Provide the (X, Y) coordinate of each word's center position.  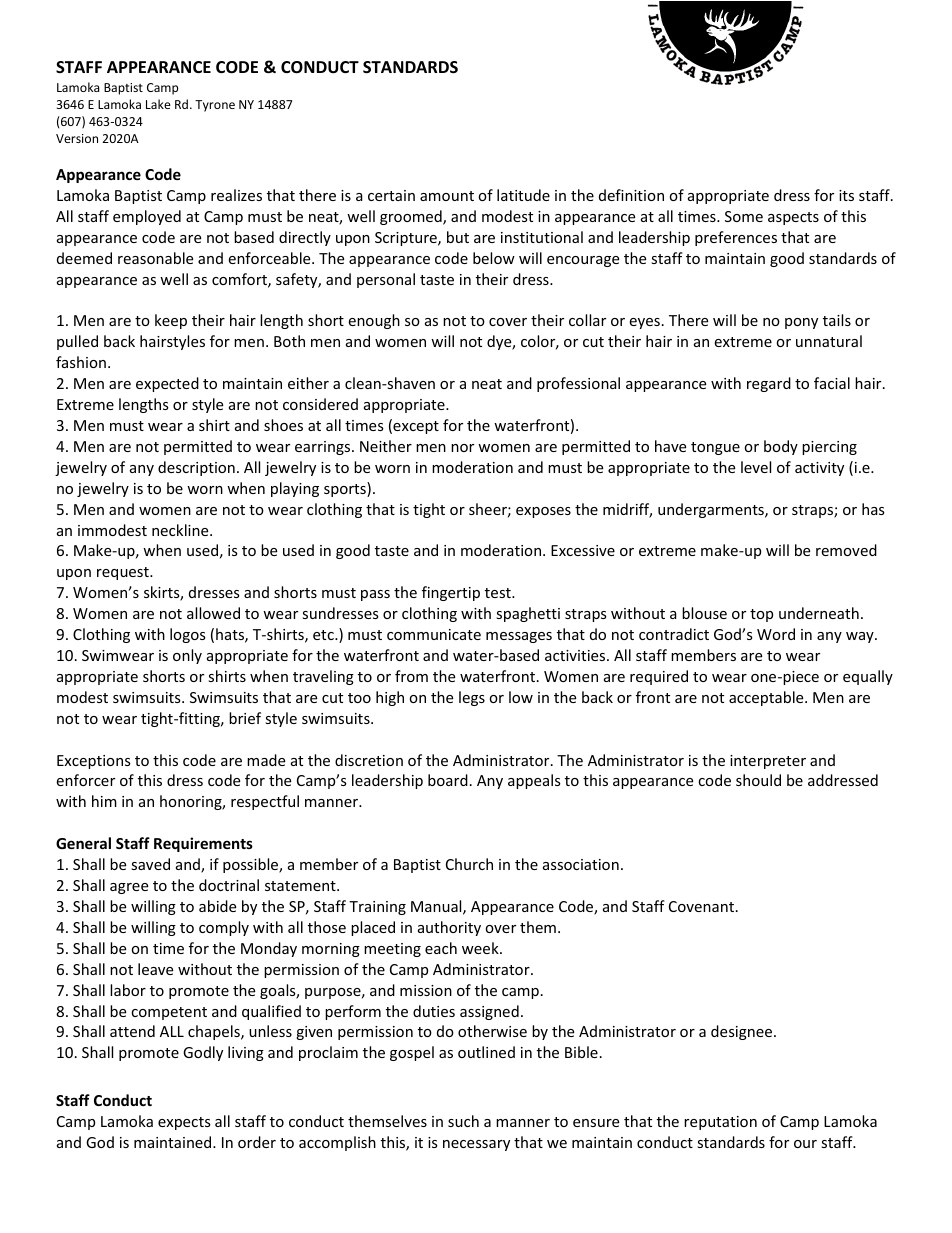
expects (184, 1123)
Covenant (703, 906)
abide (217, 906)
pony (801, 323)
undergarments (712, 510)
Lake (158, 104)
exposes (543, 512)
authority (449, 928)
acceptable (767, 698)
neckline (181, 530)
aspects (793, 218)
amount (447, 196)
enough (374, 321)
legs (472, 698)
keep (171, 321)
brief (245, 718)
